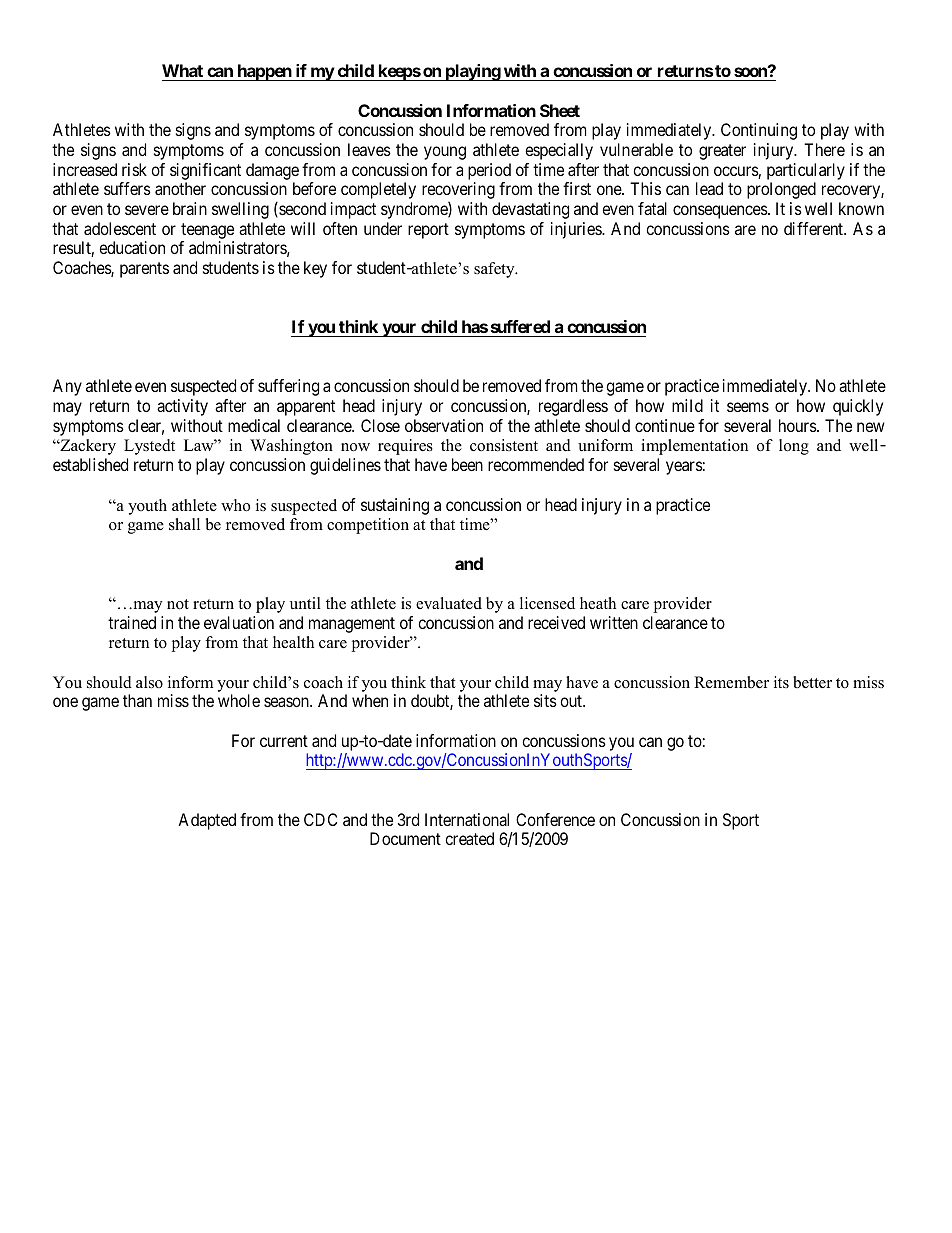  Describe the element at coordinates (598, 603) in the image. I see `heath` at that location.
